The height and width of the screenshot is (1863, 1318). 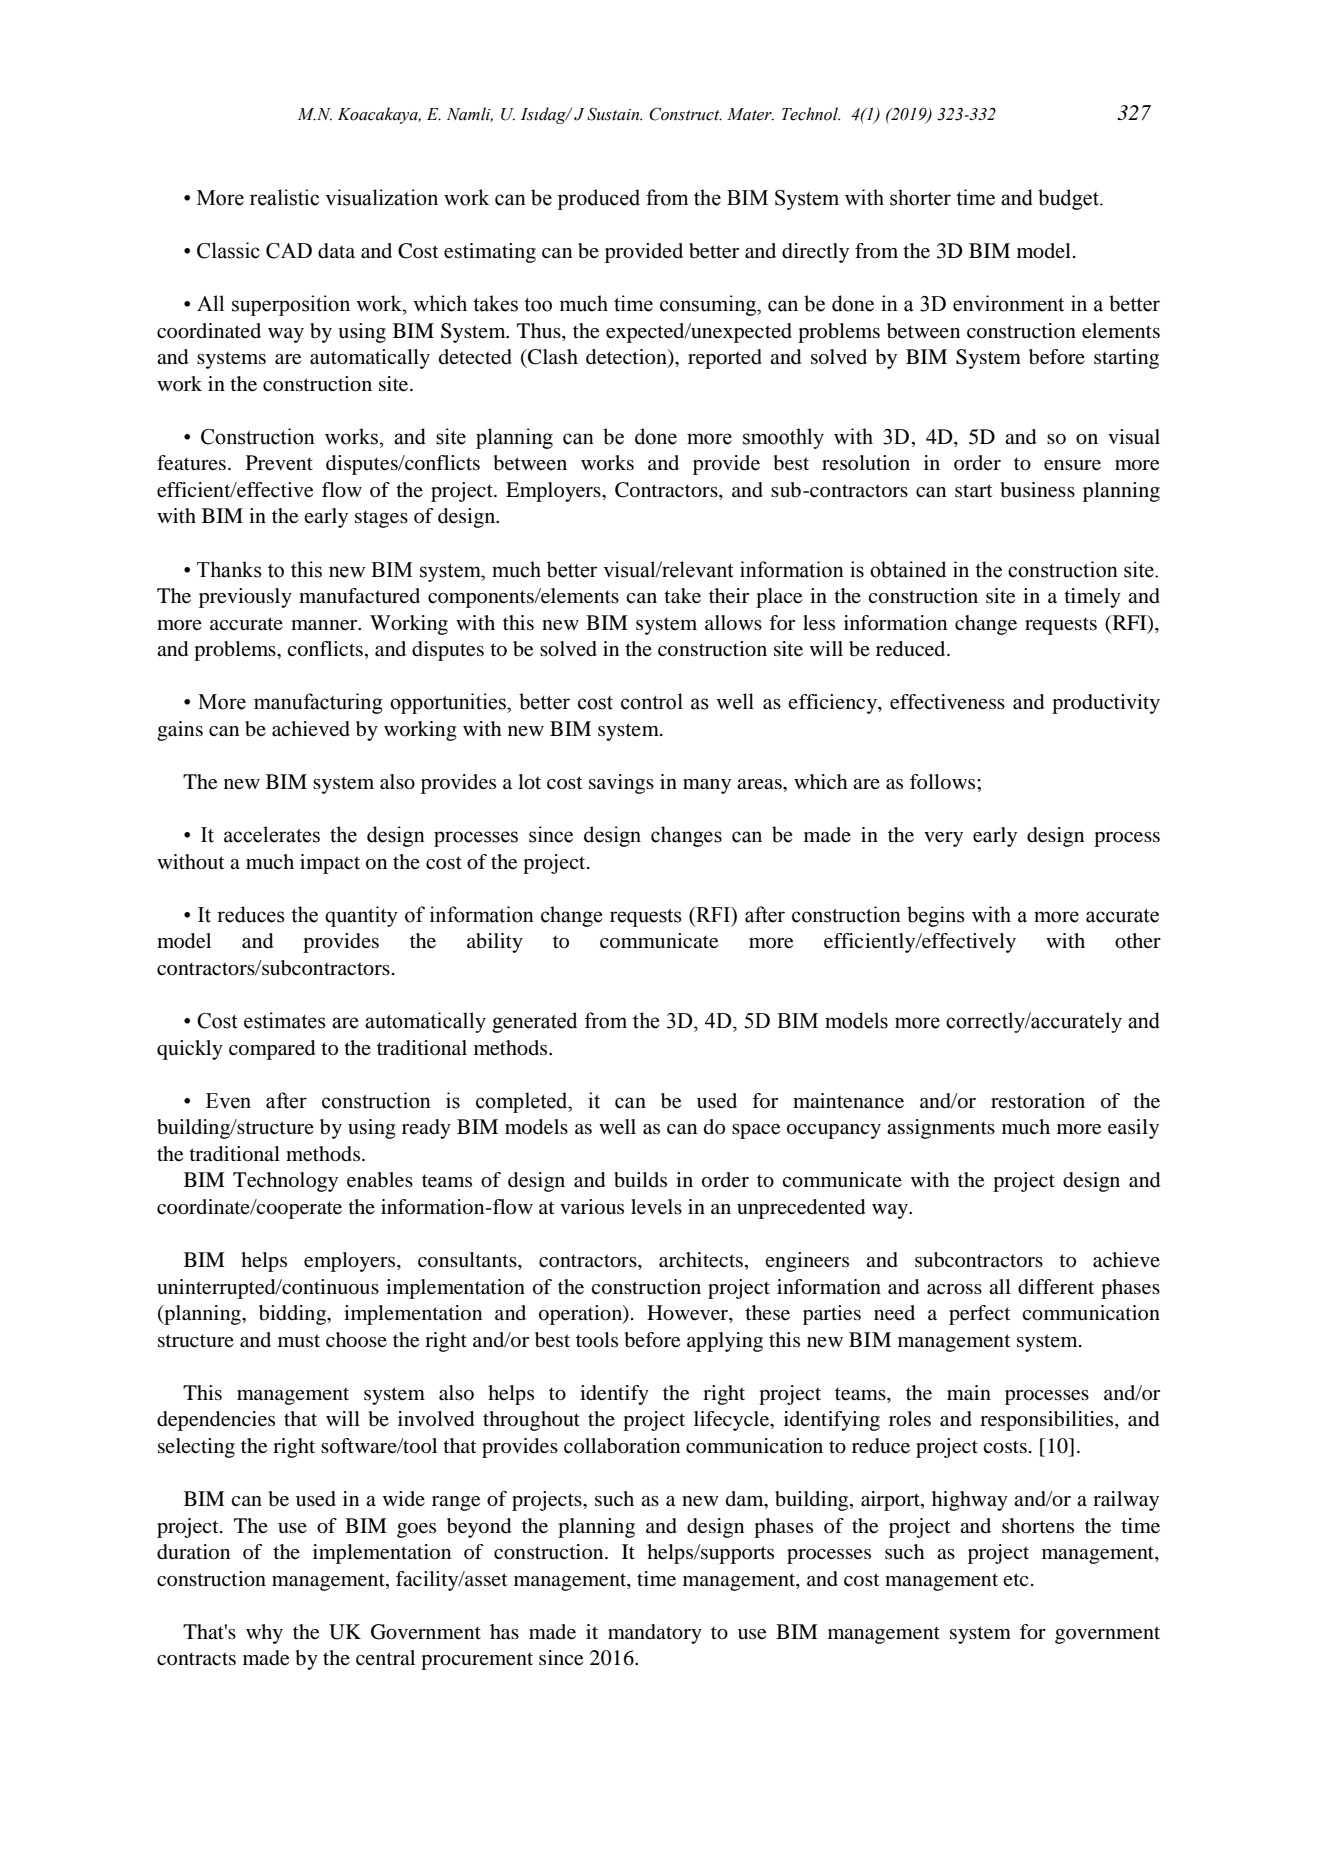 I want to click on control, so click(x=652, y=701).
